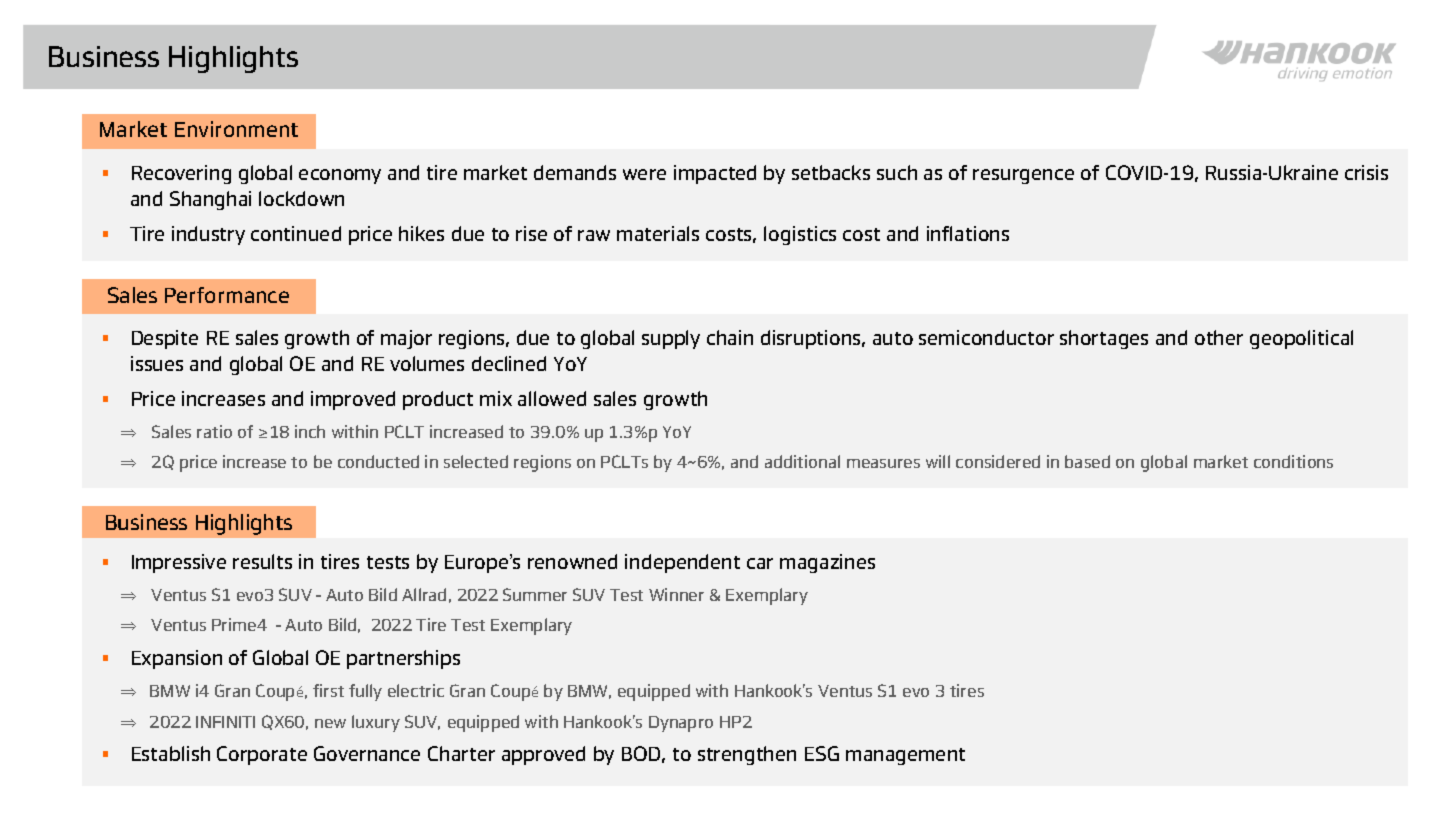 This image has height=818, width=1456. Describe the element at coordinates (1219, 337) in the image. I see `other` at that location.
